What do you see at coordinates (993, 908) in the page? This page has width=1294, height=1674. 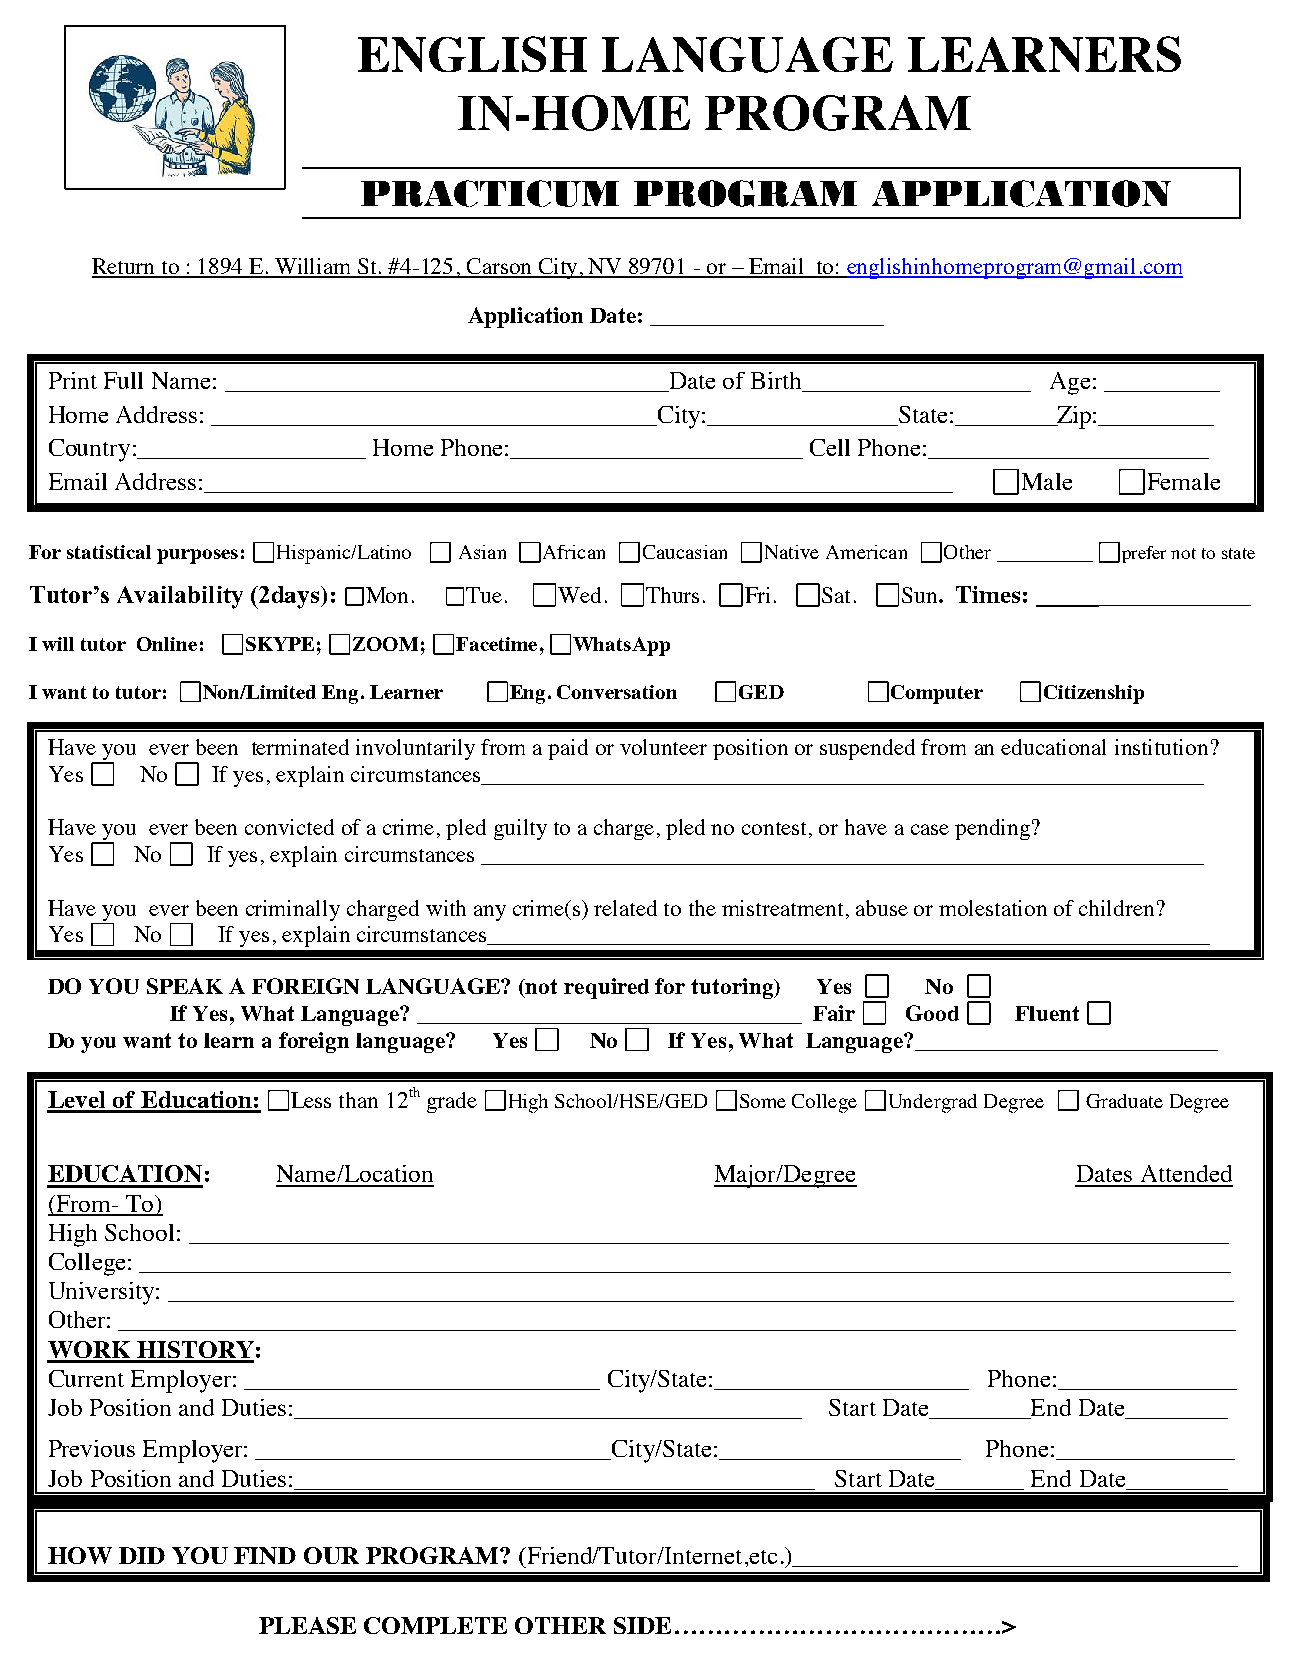 I see `molestation` at bounding box center [993, 908].
